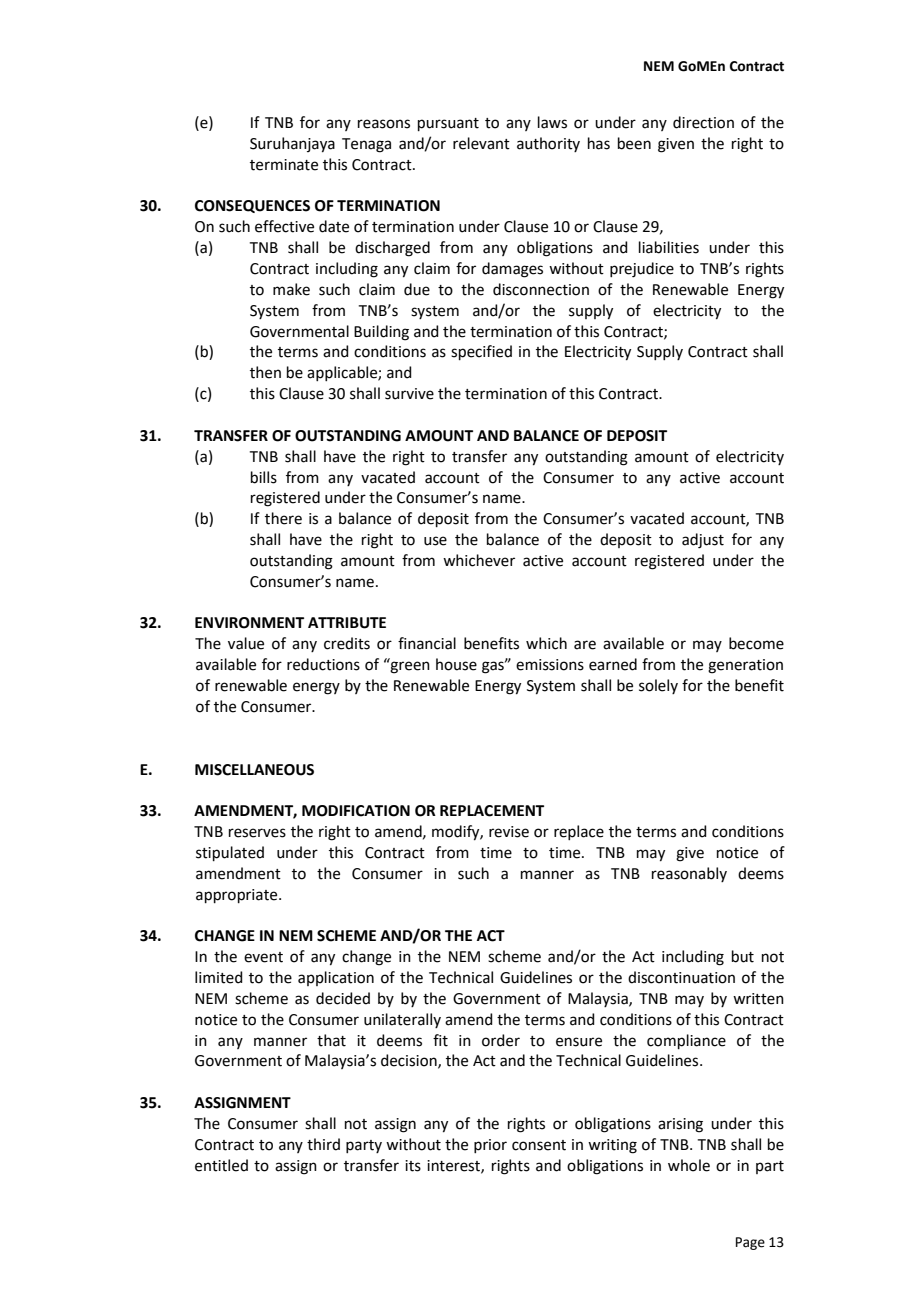  Describe the element at coordinates (481, 143) in the document. I see `relevant` at that location.
